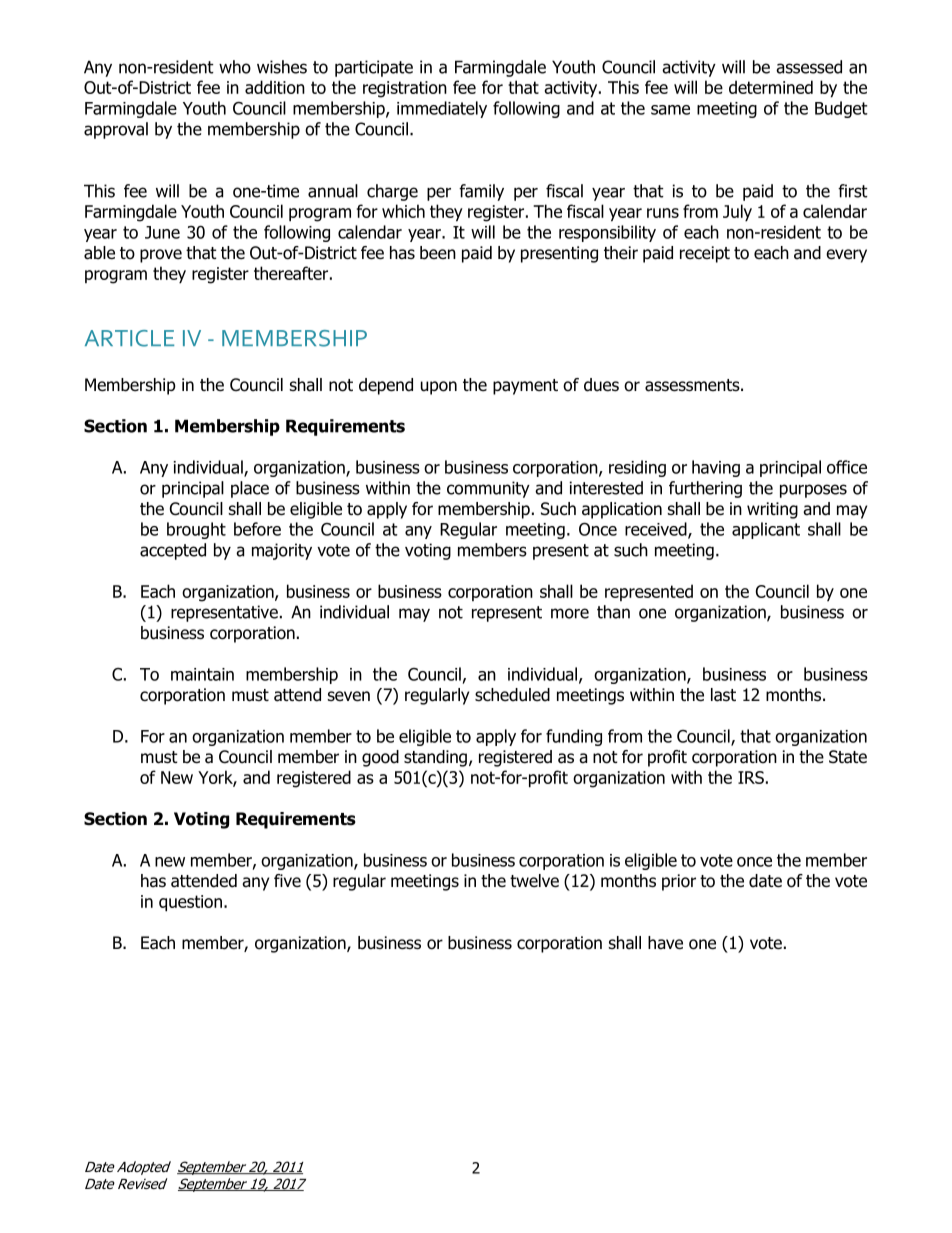 This screenshot has width=952, height=1233. Describe the element at coordinates (161, 256) in the screenshot. I see `prove` at that location.
